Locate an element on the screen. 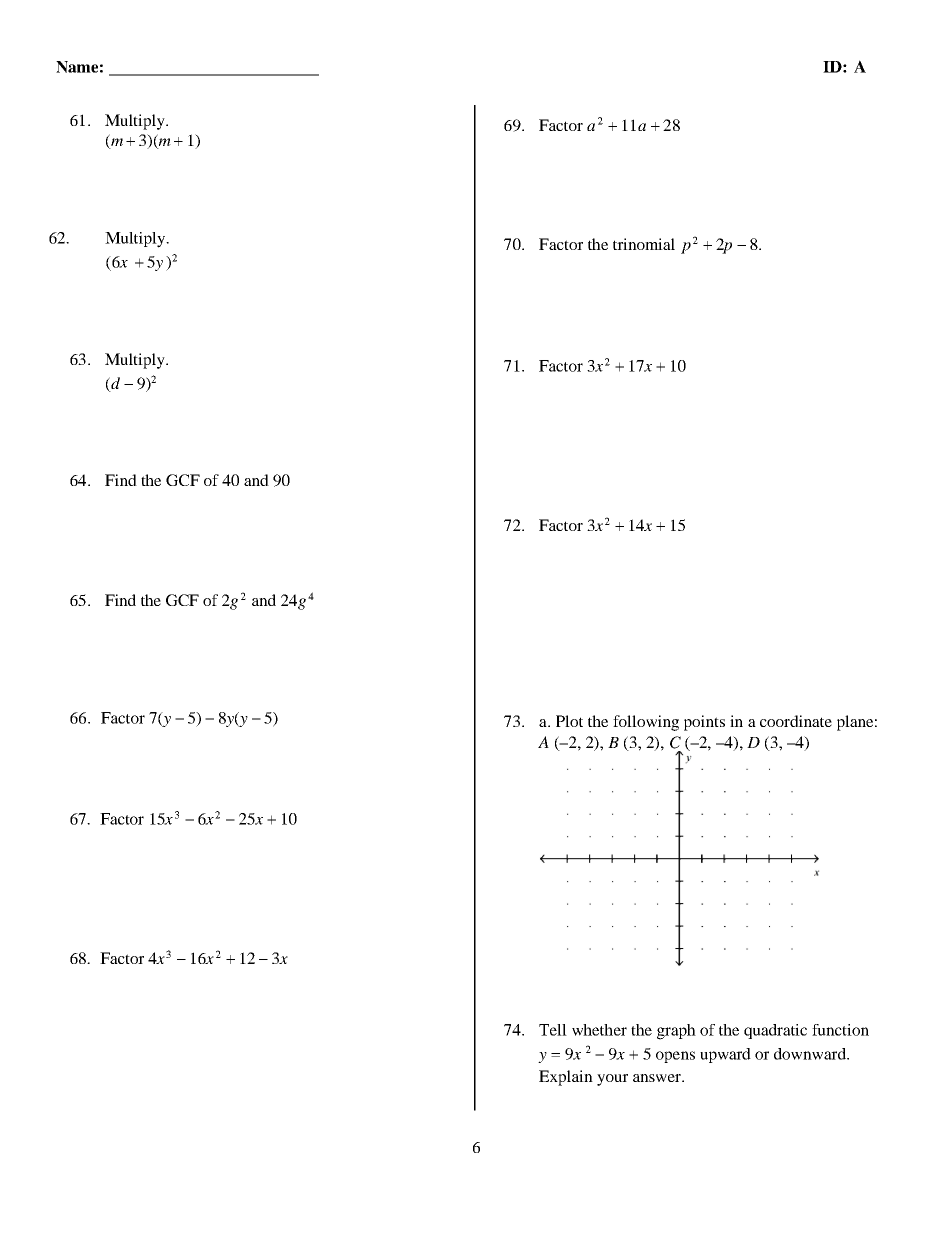 The height and width of the screenshot is (1233, 952). Plot is located at coordinates (569, 721).
